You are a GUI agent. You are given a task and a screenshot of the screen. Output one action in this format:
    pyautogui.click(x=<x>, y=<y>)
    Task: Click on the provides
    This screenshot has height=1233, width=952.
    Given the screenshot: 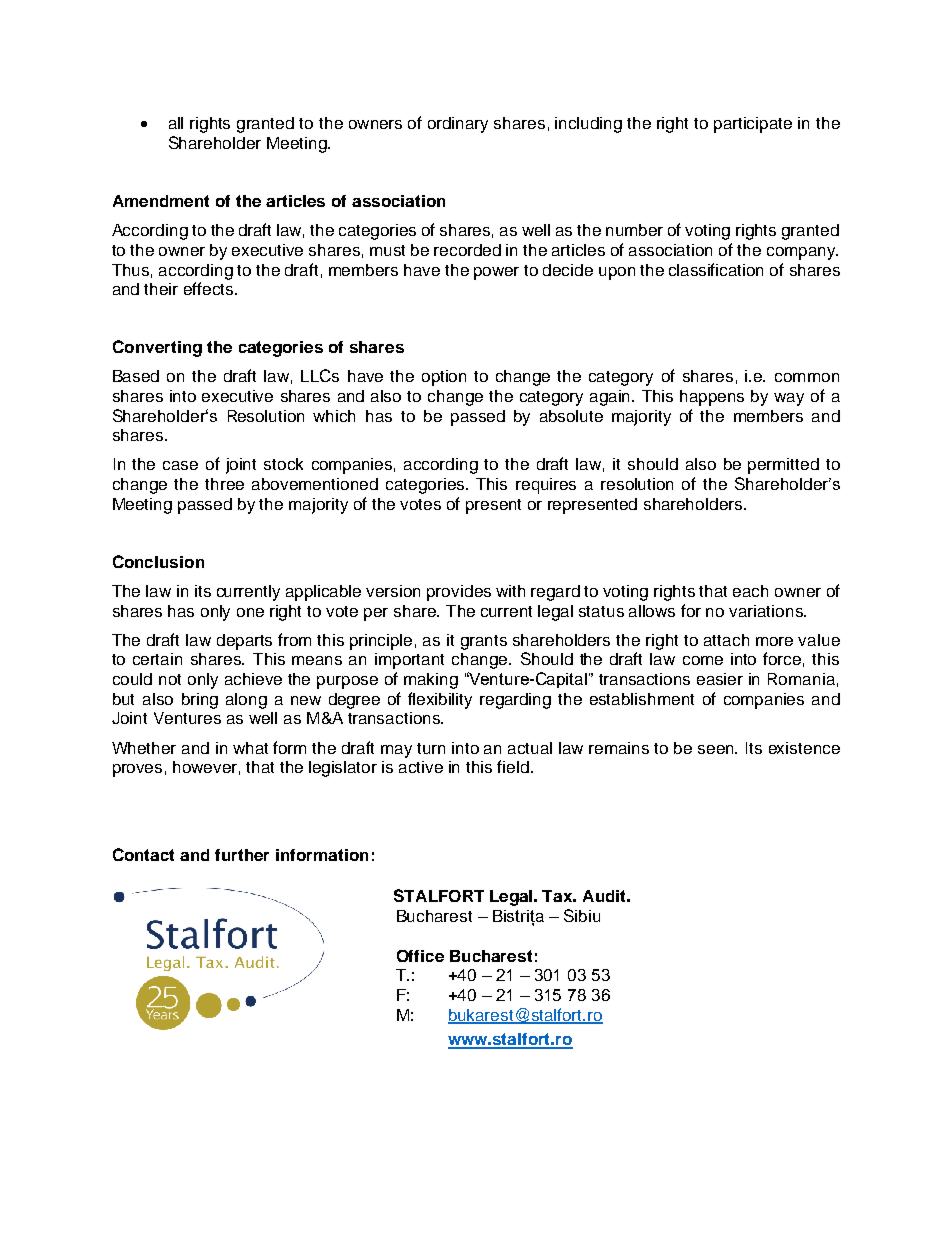 What is the action you would take?
    pyautogui.click(x=459, y=593)
